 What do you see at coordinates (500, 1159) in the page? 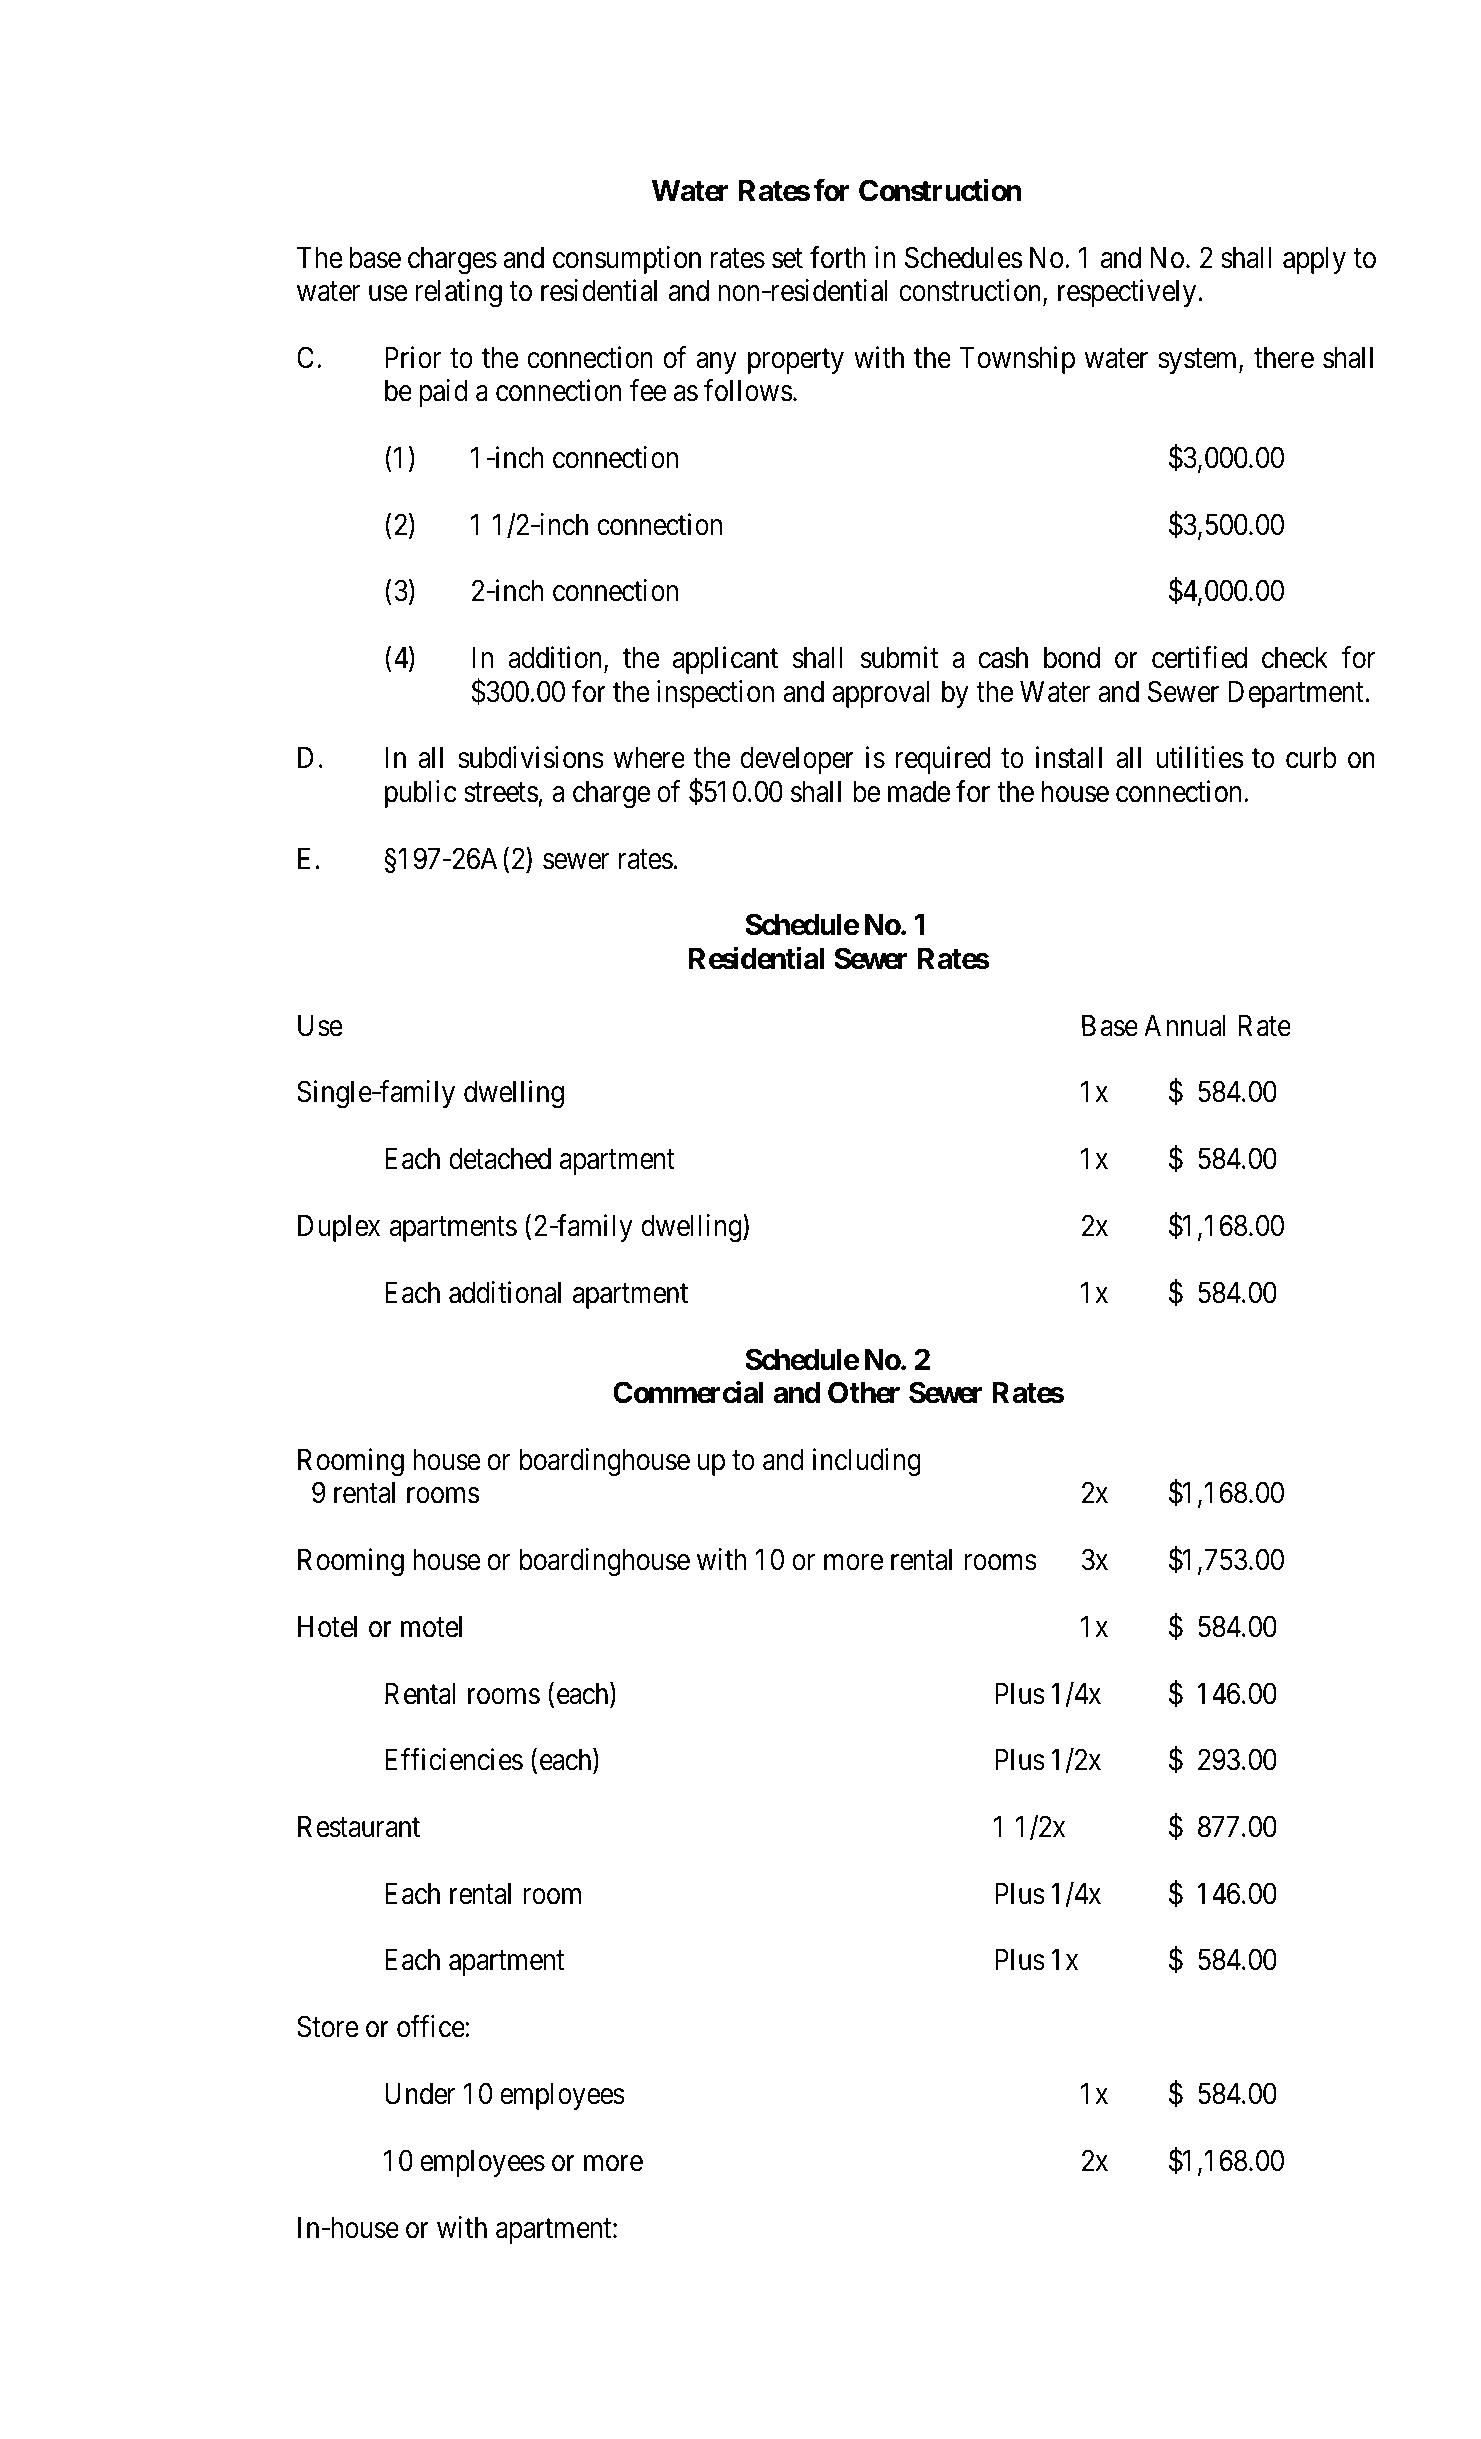
I see `detached` at bounding box center [500, 1159].
